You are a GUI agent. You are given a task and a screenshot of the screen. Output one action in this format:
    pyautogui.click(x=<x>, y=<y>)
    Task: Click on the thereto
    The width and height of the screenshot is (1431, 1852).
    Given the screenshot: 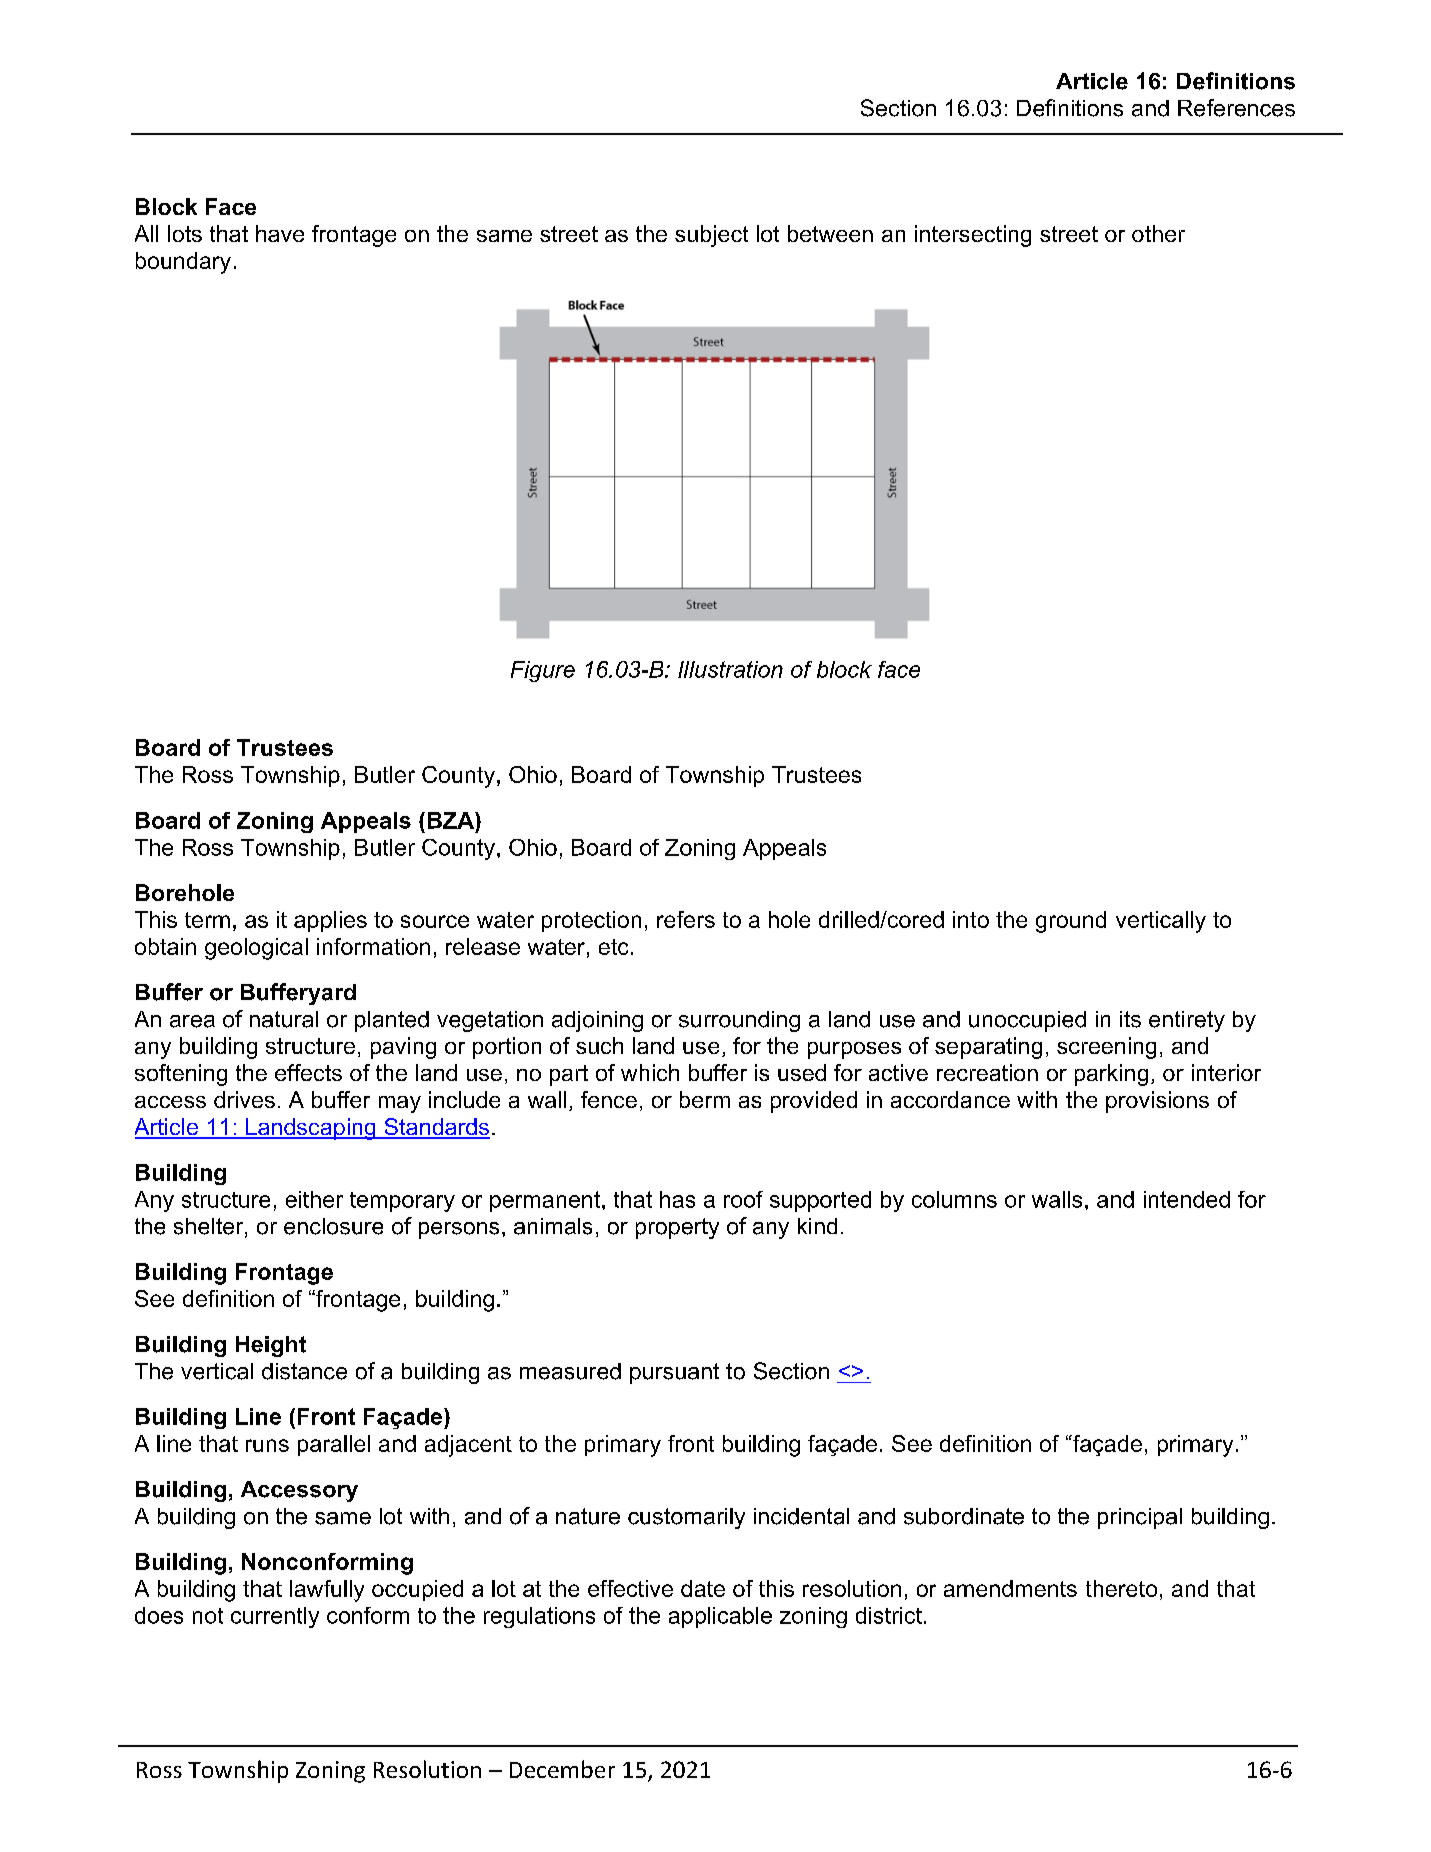 What is the action you would take?
    pyautogui.click(x=1121, y=1588)
